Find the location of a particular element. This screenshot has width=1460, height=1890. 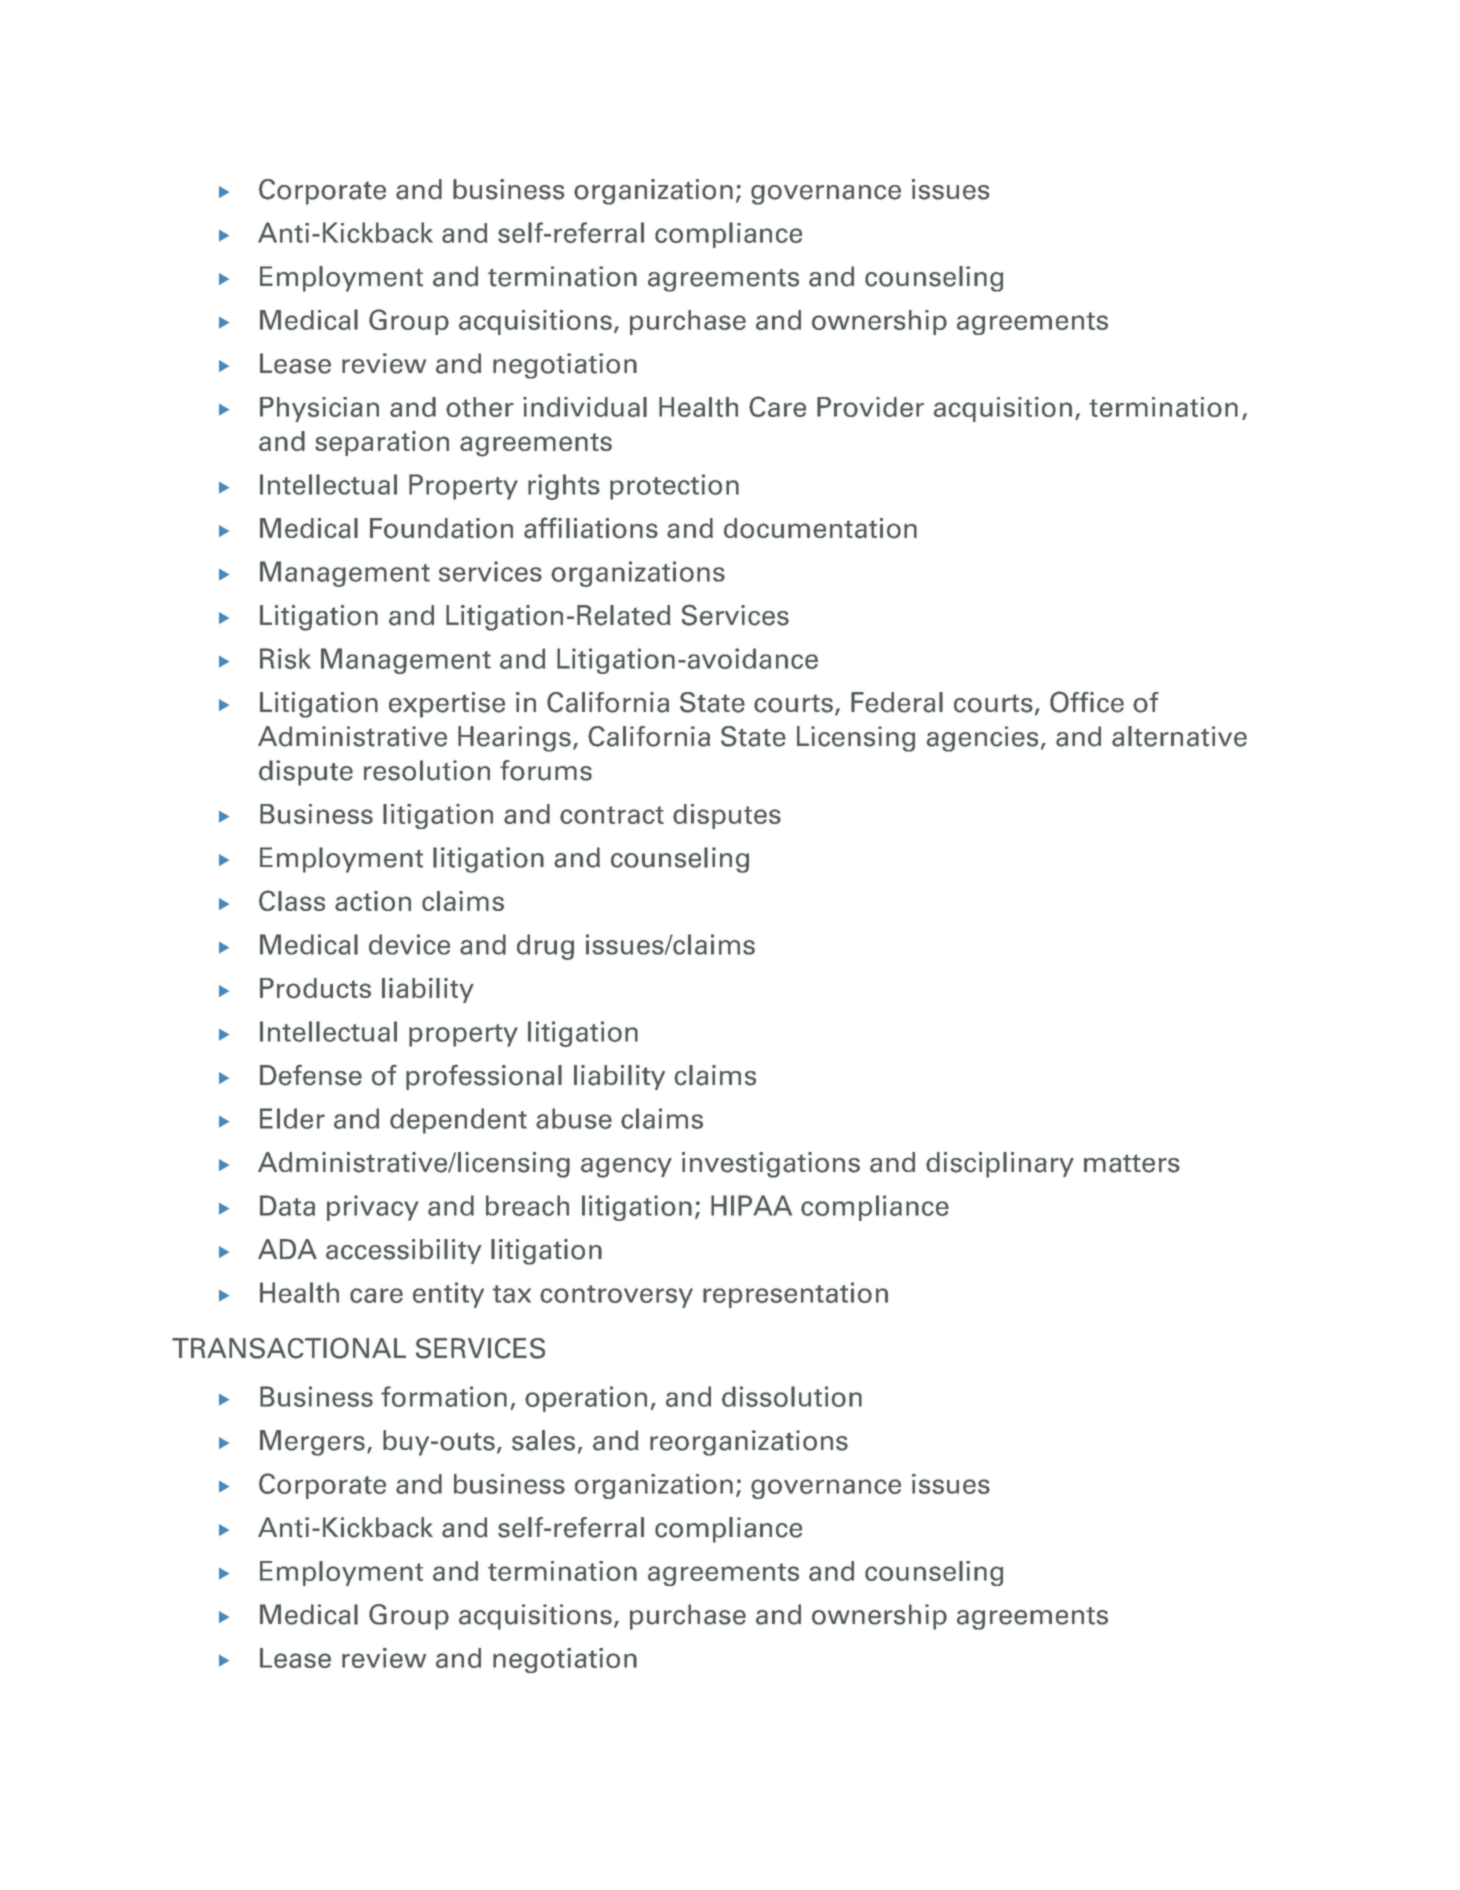

separation is located at coordinates (382, 443).
